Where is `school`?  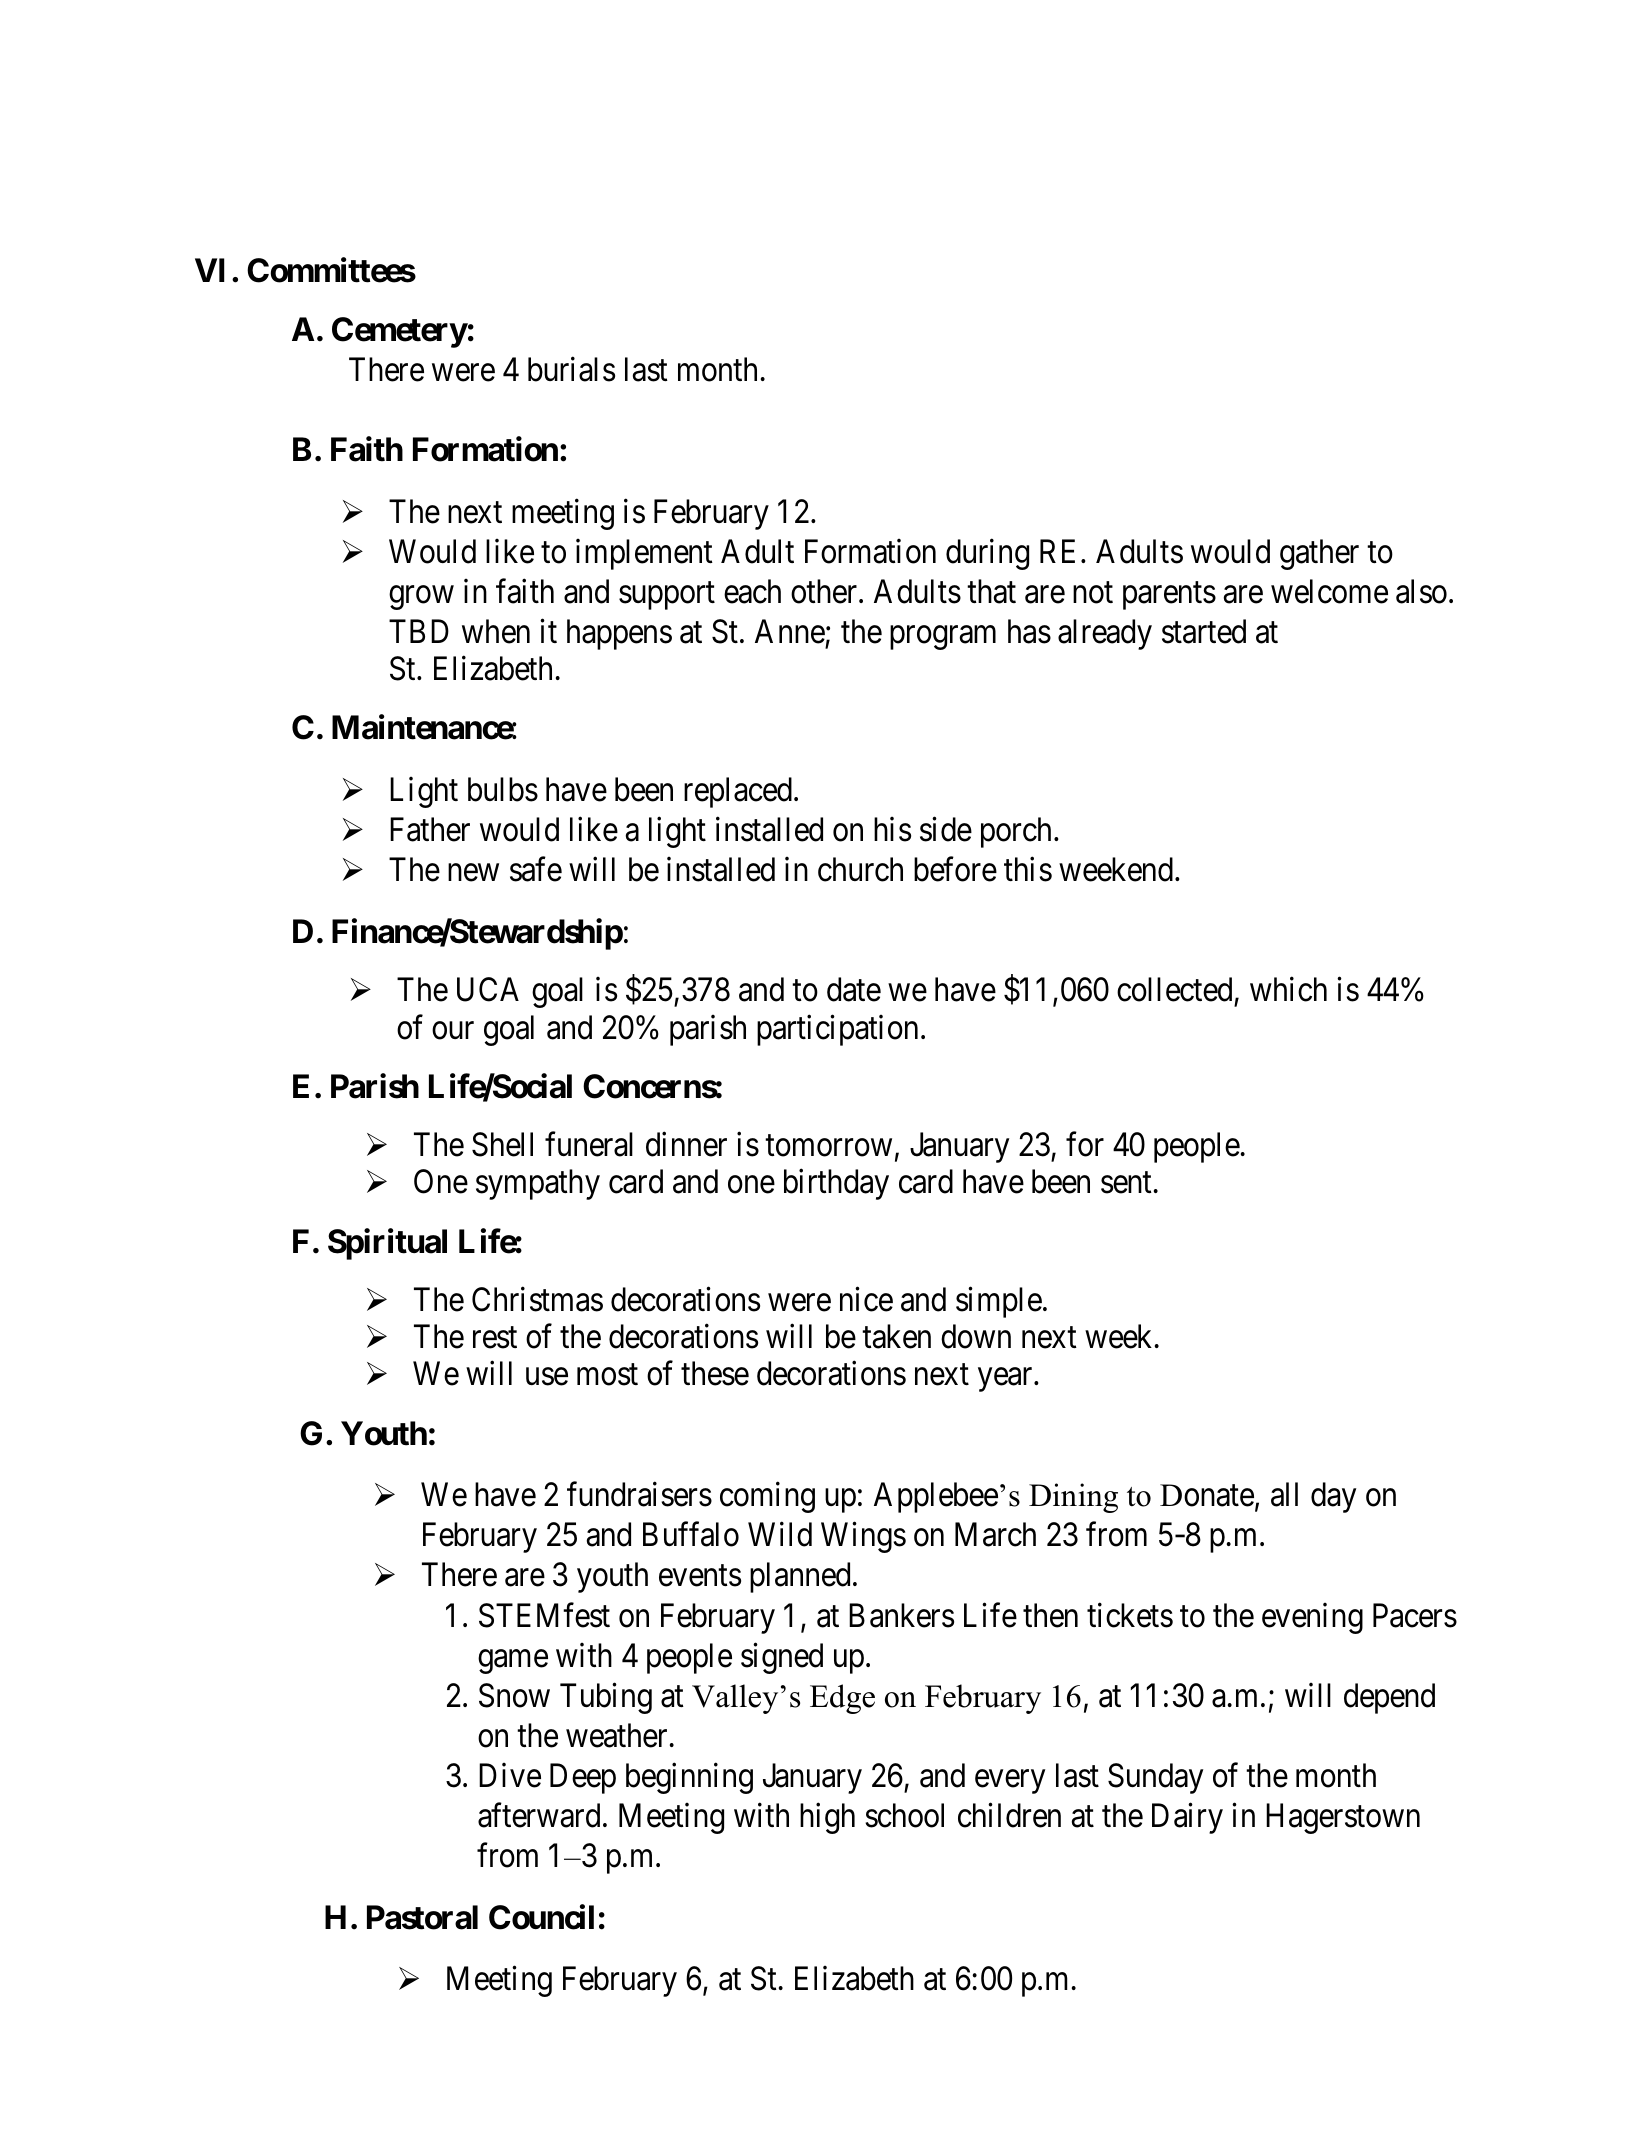 school is located at coordinates (904, 1815).
